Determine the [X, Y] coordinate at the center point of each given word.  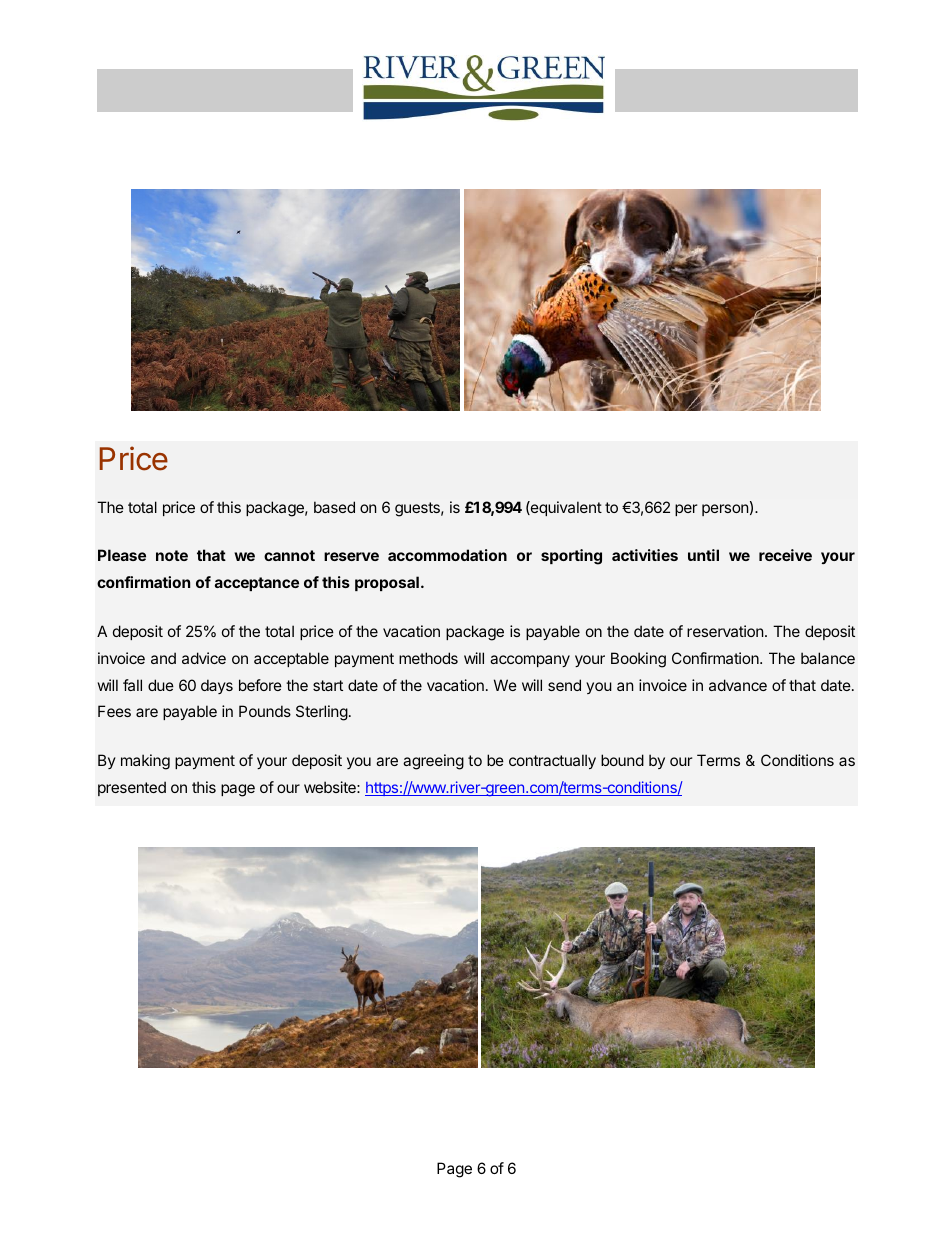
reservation [725, 631]
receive [785, 555]
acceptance [257, 584]
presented [132, 788]
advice [204, 658]
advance [738, 685]
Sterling [322, 713]
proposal [387, 583]
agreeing [433, 762]
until [703, 555]
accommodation [447, 555]
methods [428, 658]
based [334, 507]
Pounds [265, 711]
